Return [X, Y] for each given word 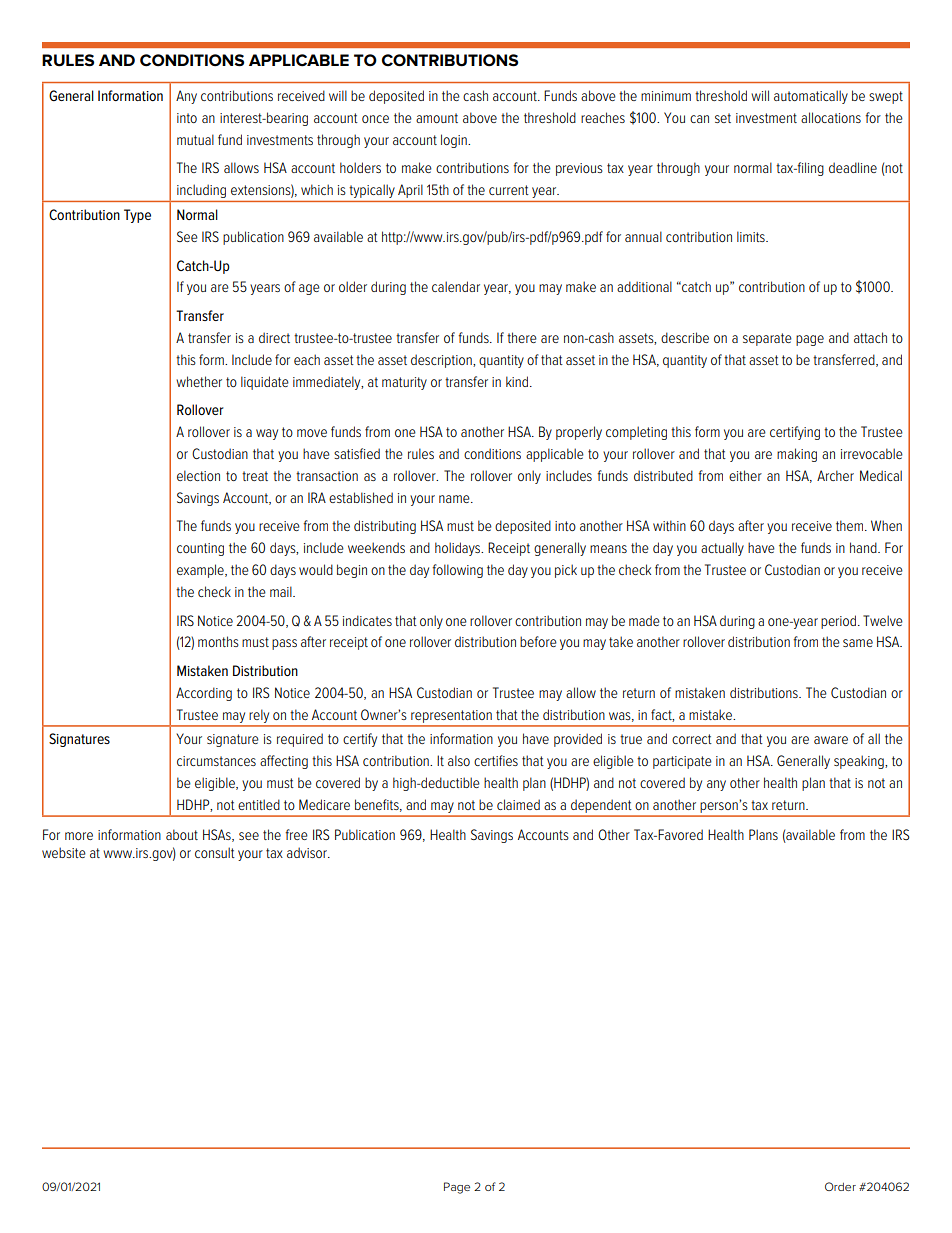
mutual [195, 139]
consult [215, 852]
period [840, 622]
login [455, 141]
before [538, 641]
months [218, 641]
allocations [831, 117]
